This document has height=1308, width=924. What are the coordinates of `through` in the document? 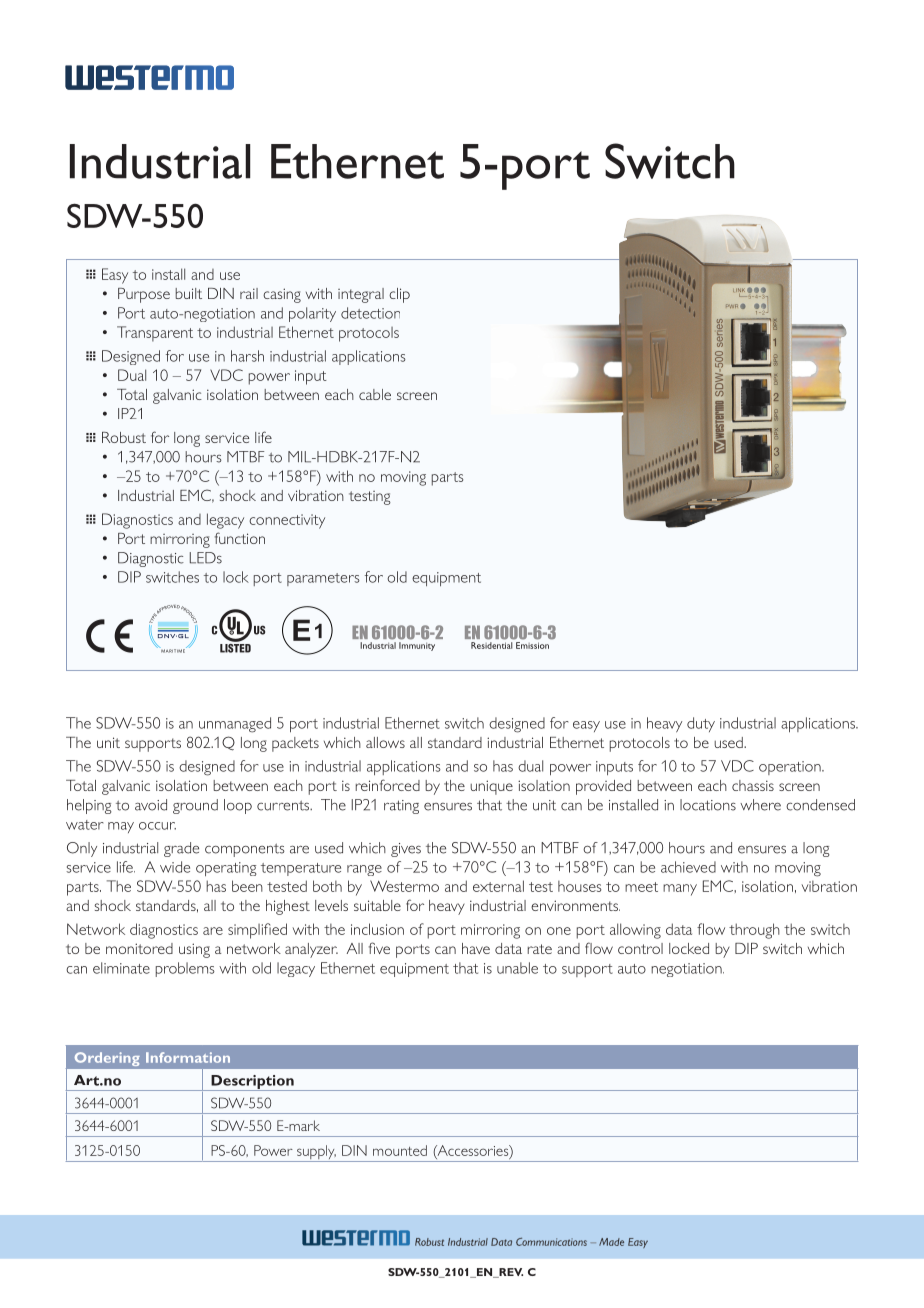 It's located at (754, 931).
